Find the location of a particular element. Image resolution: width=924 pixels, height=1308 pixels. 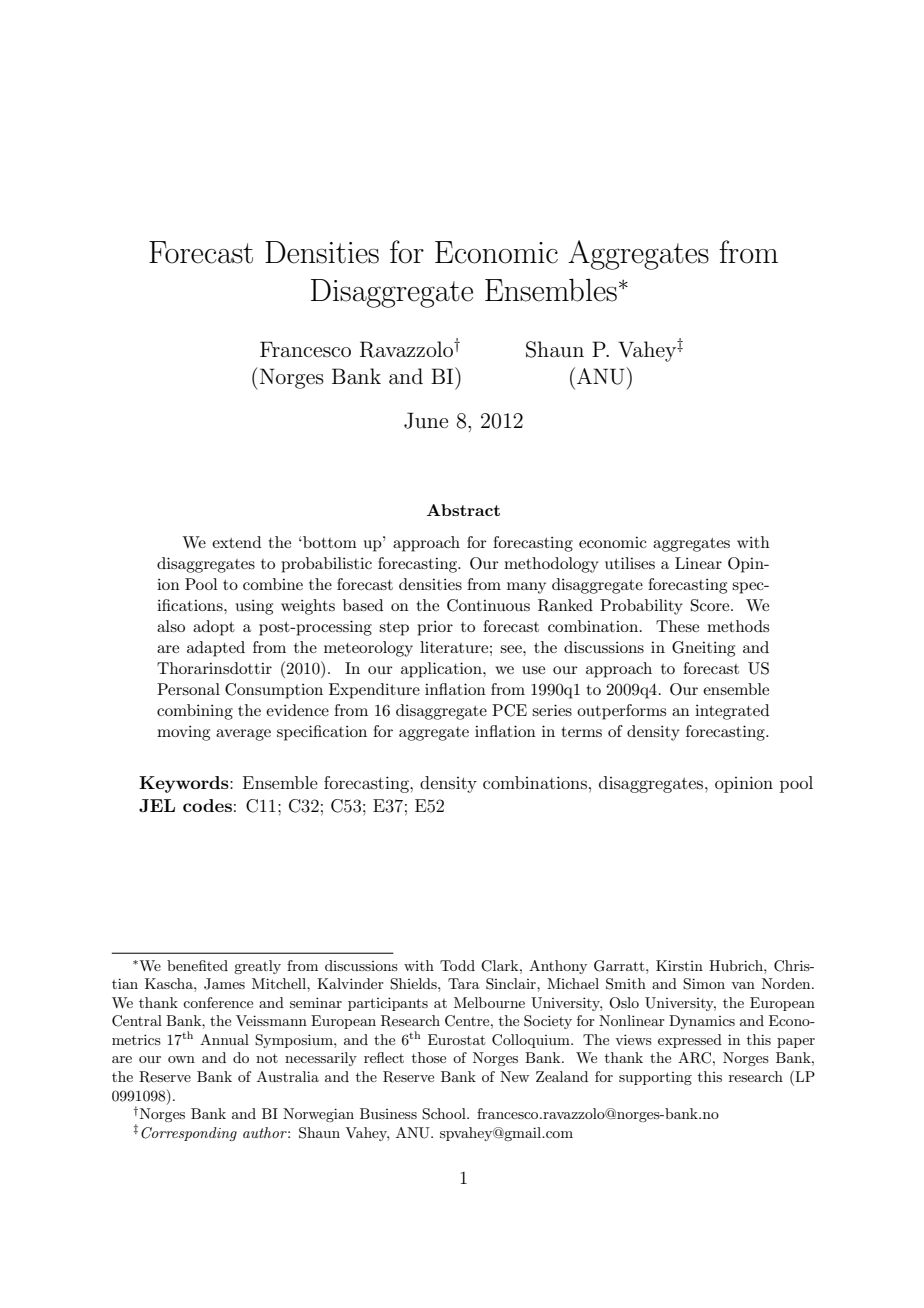

utilises is located at coordinates (630, 563).
